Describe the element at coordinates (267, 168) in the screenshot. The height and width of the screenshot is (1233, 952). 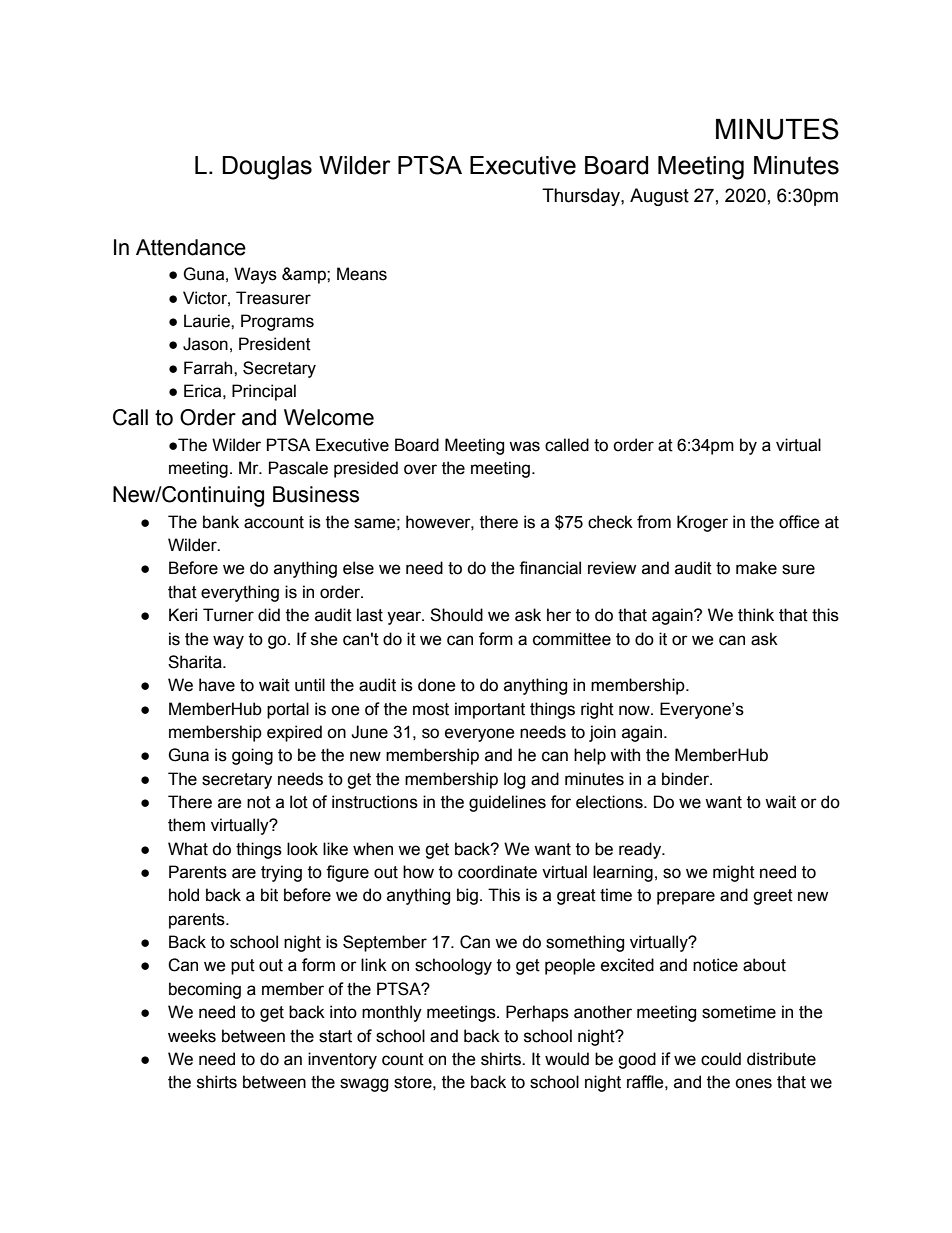
I see `Douglas` at that location.
